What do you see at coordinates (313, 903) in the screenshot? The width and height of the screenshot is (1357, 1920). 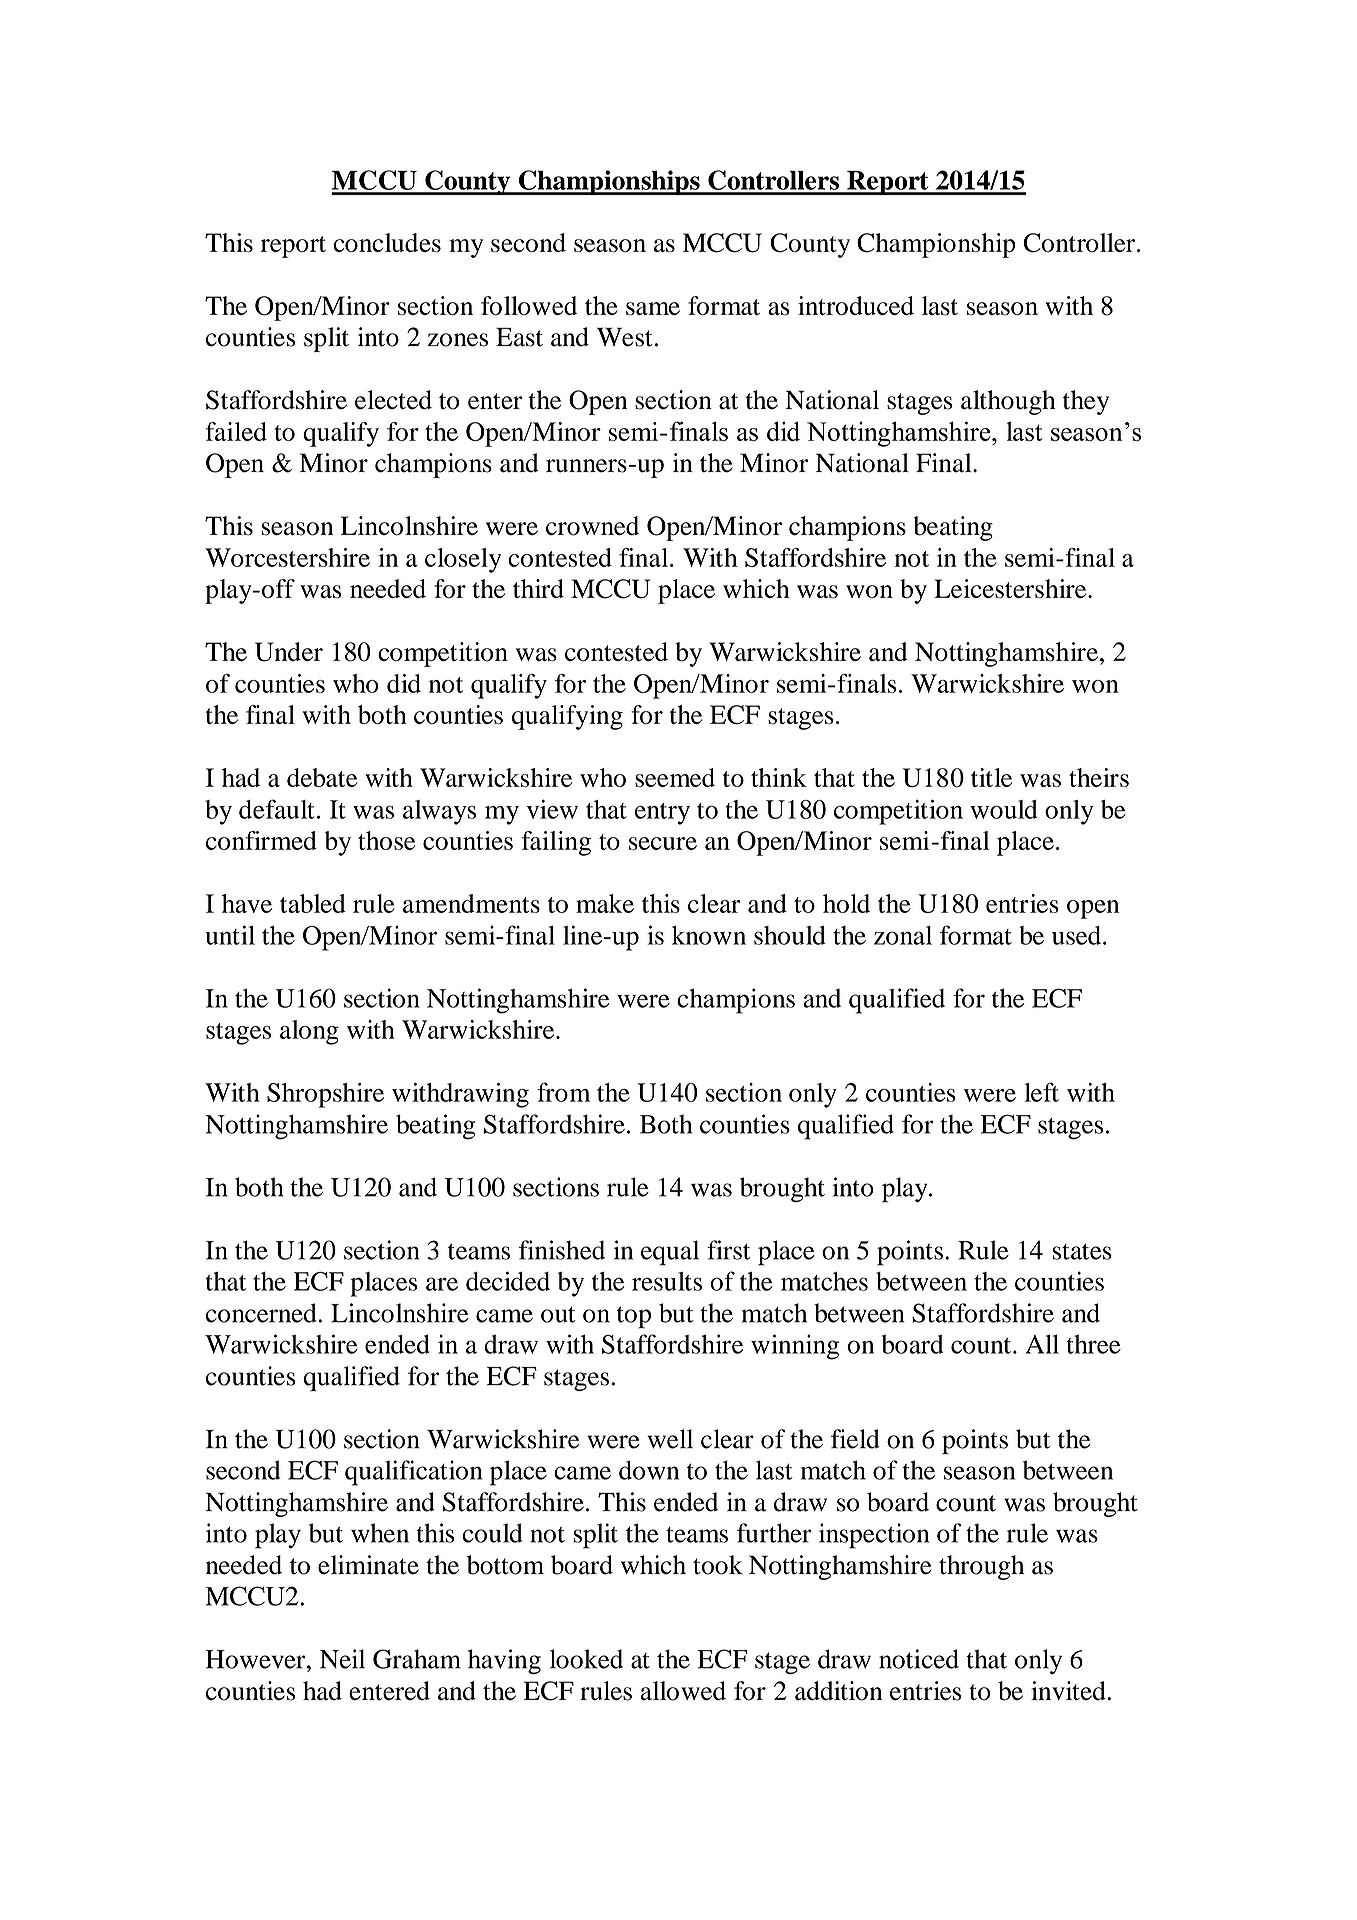 I see `tabled` at bounding box center [313, 903].
